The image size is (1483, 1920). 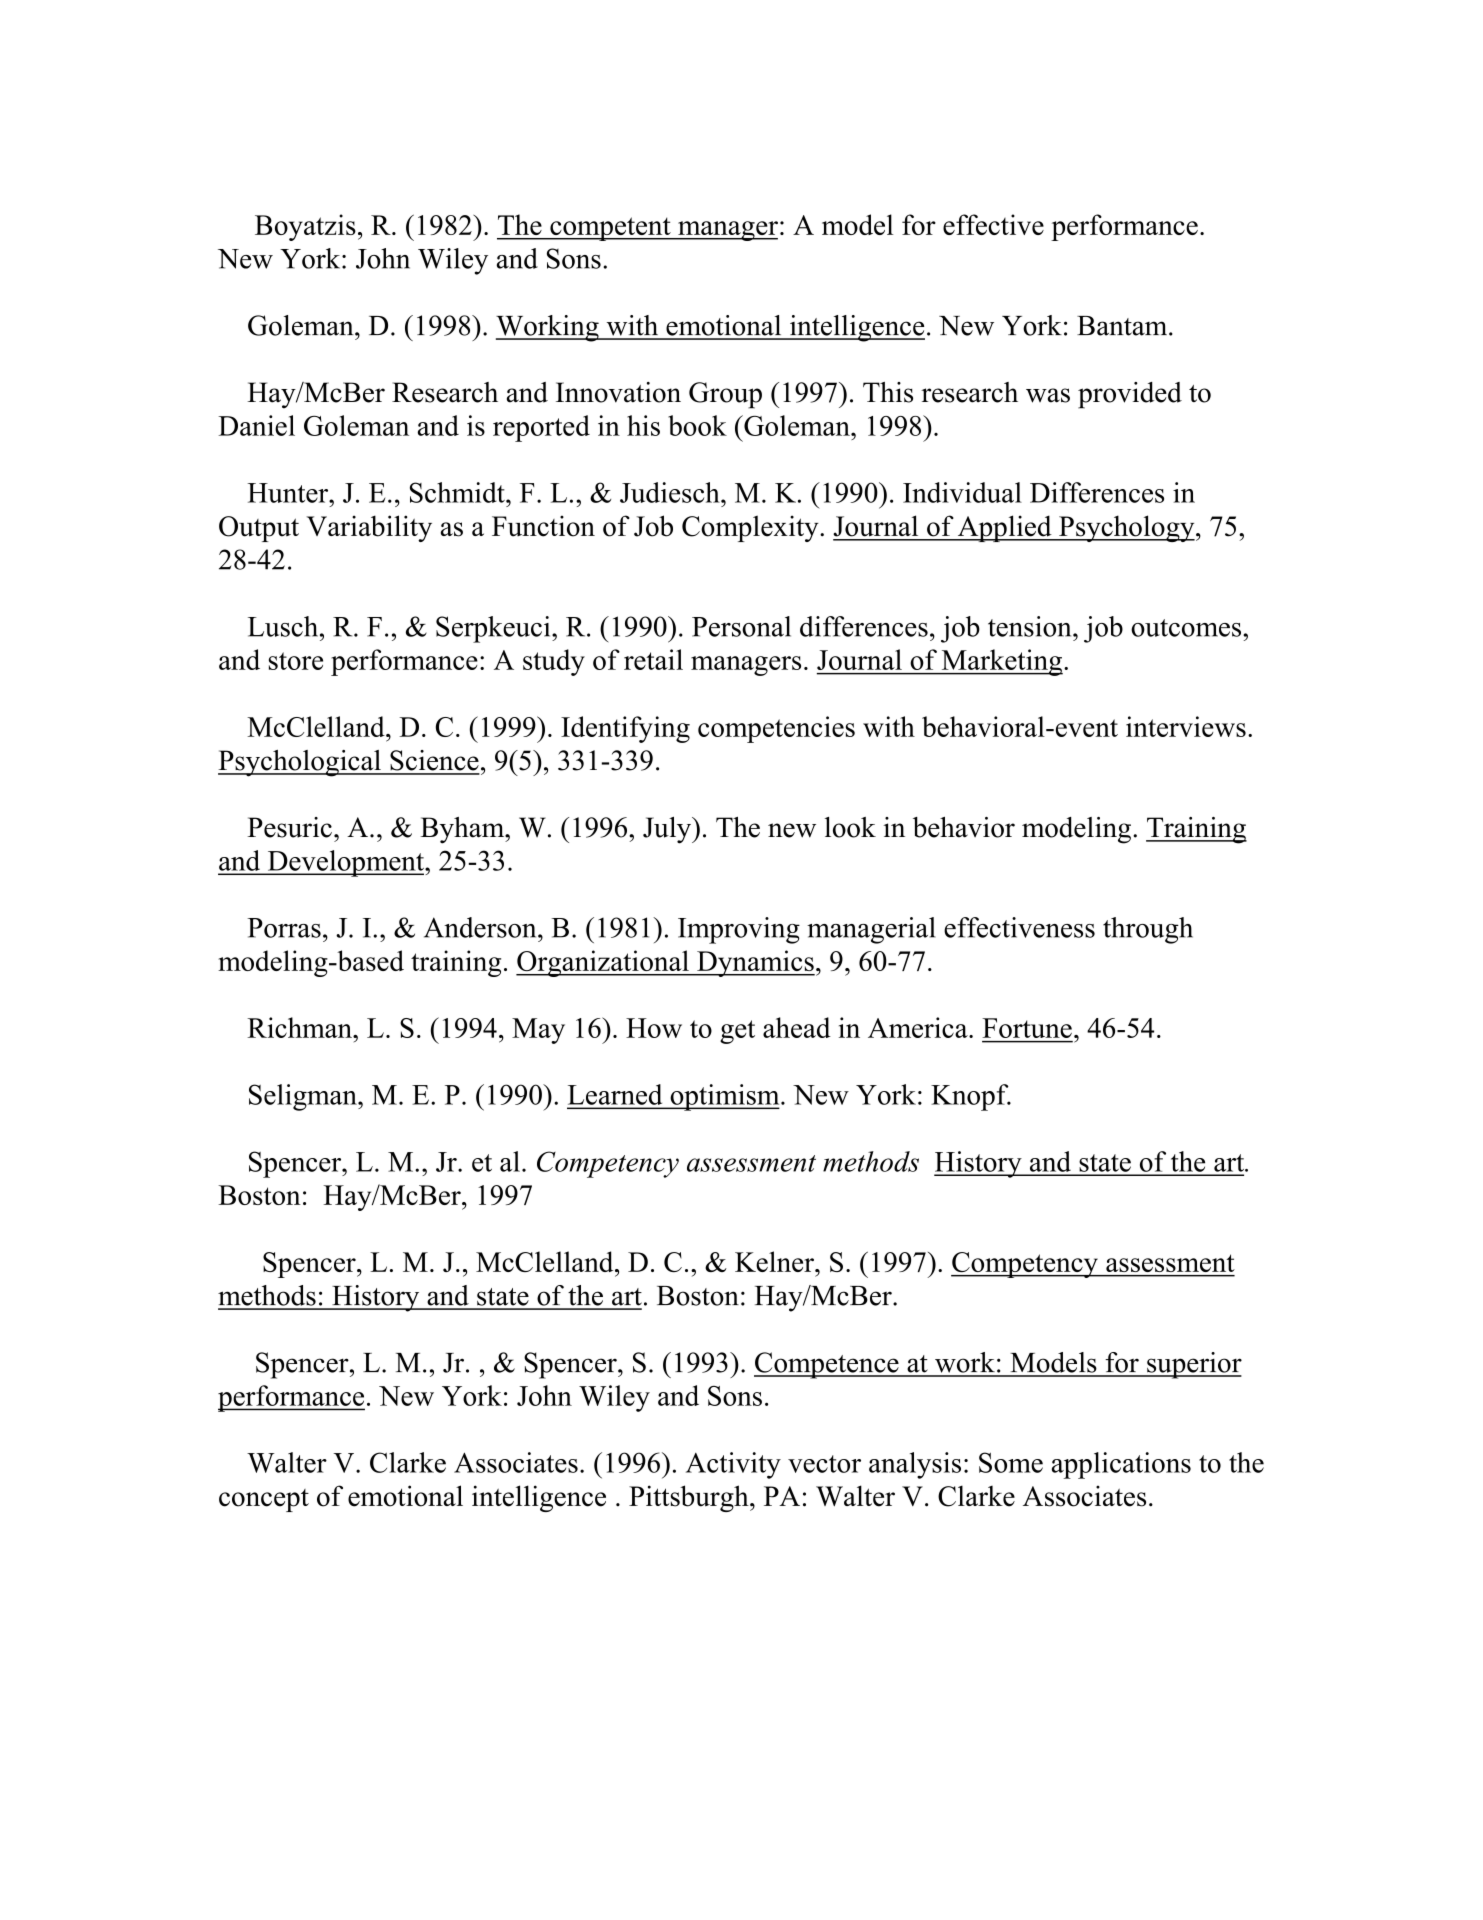 I want to click on competent, so click(x=610, y=229).
